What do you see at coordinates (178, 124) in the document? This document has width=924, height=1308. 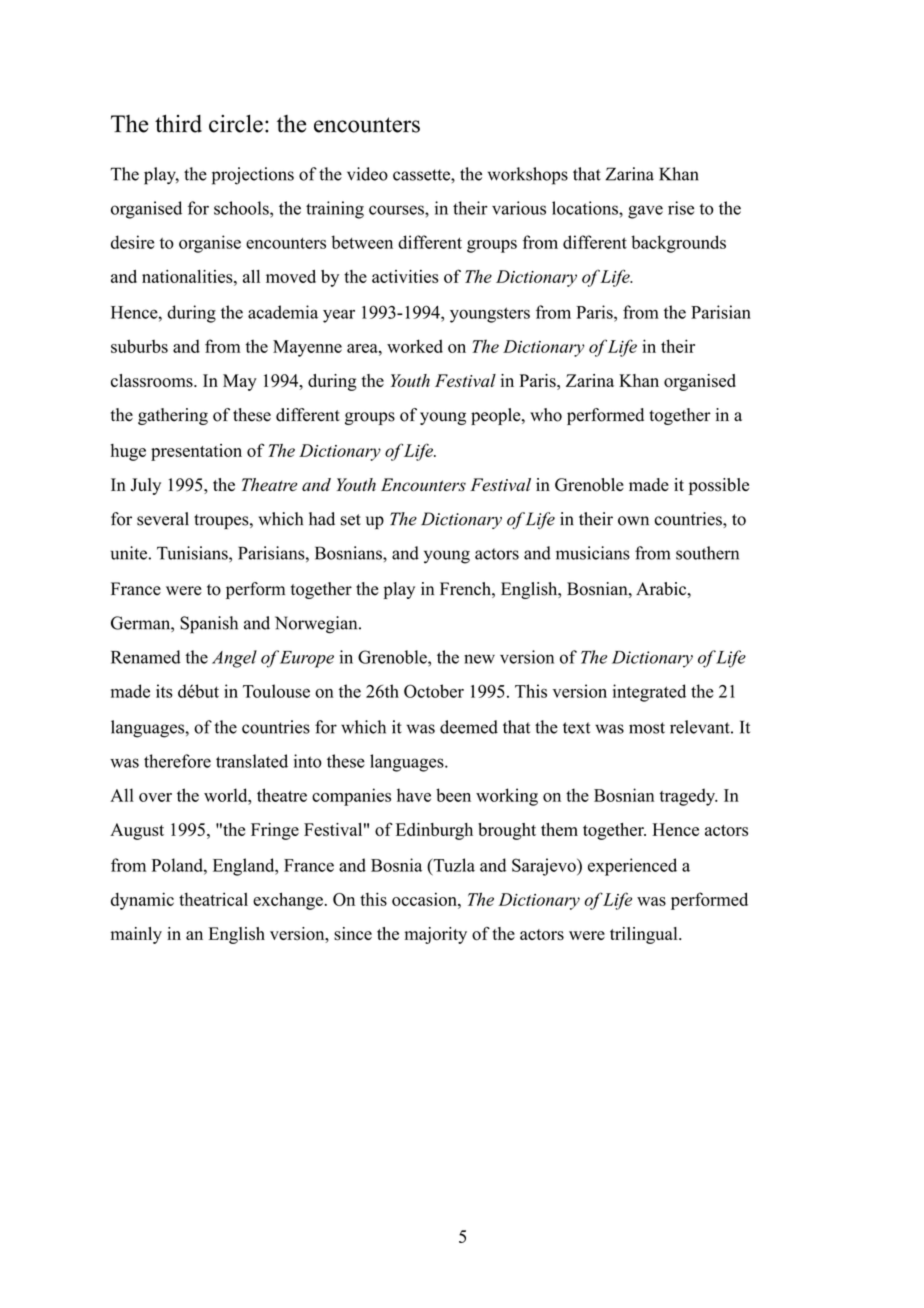 I see `third` at bounding box center [178, 124].
